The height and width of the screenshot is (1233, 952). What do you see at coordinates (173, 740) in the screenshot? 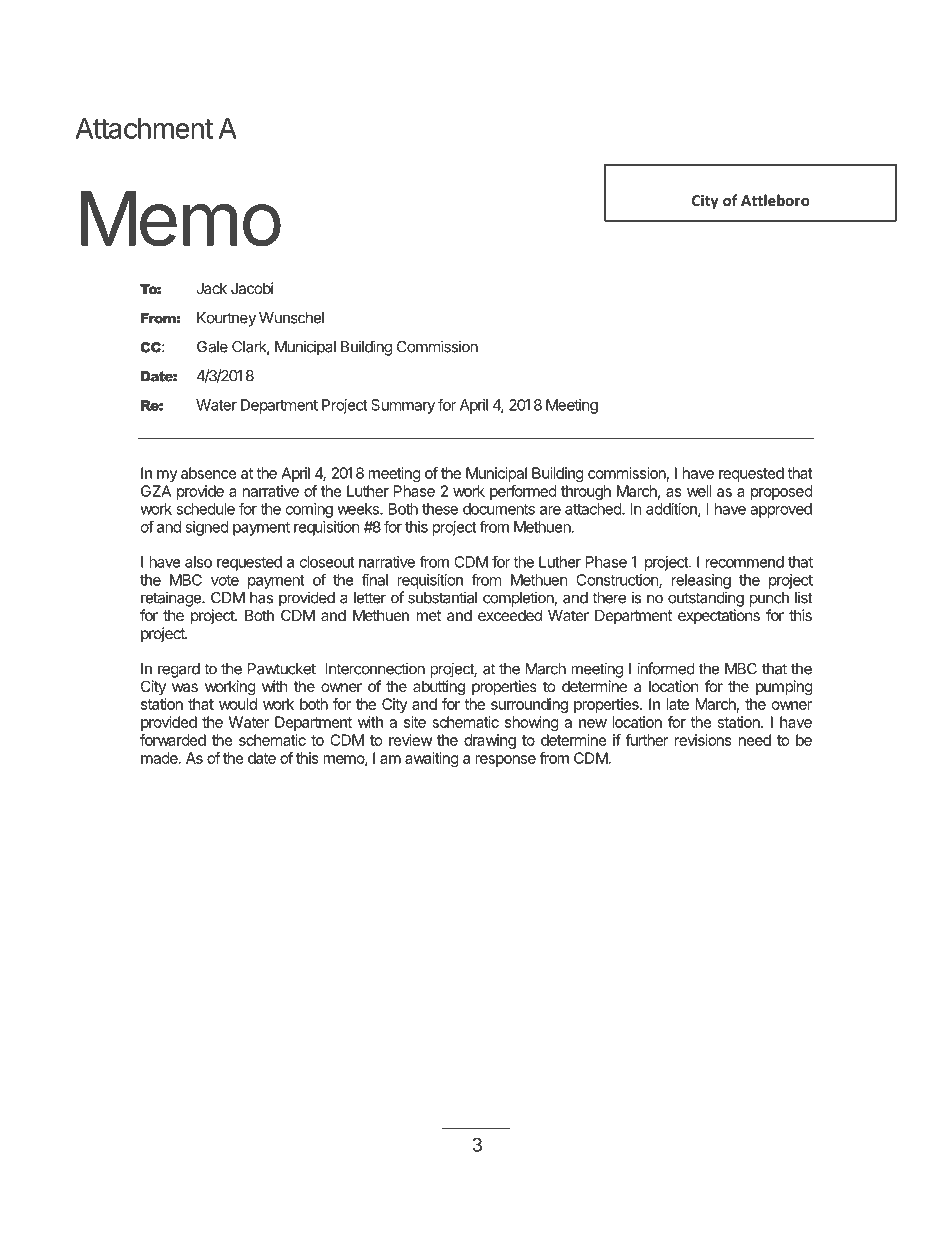
I see `forwarded` at bounding box center [173, 740].
